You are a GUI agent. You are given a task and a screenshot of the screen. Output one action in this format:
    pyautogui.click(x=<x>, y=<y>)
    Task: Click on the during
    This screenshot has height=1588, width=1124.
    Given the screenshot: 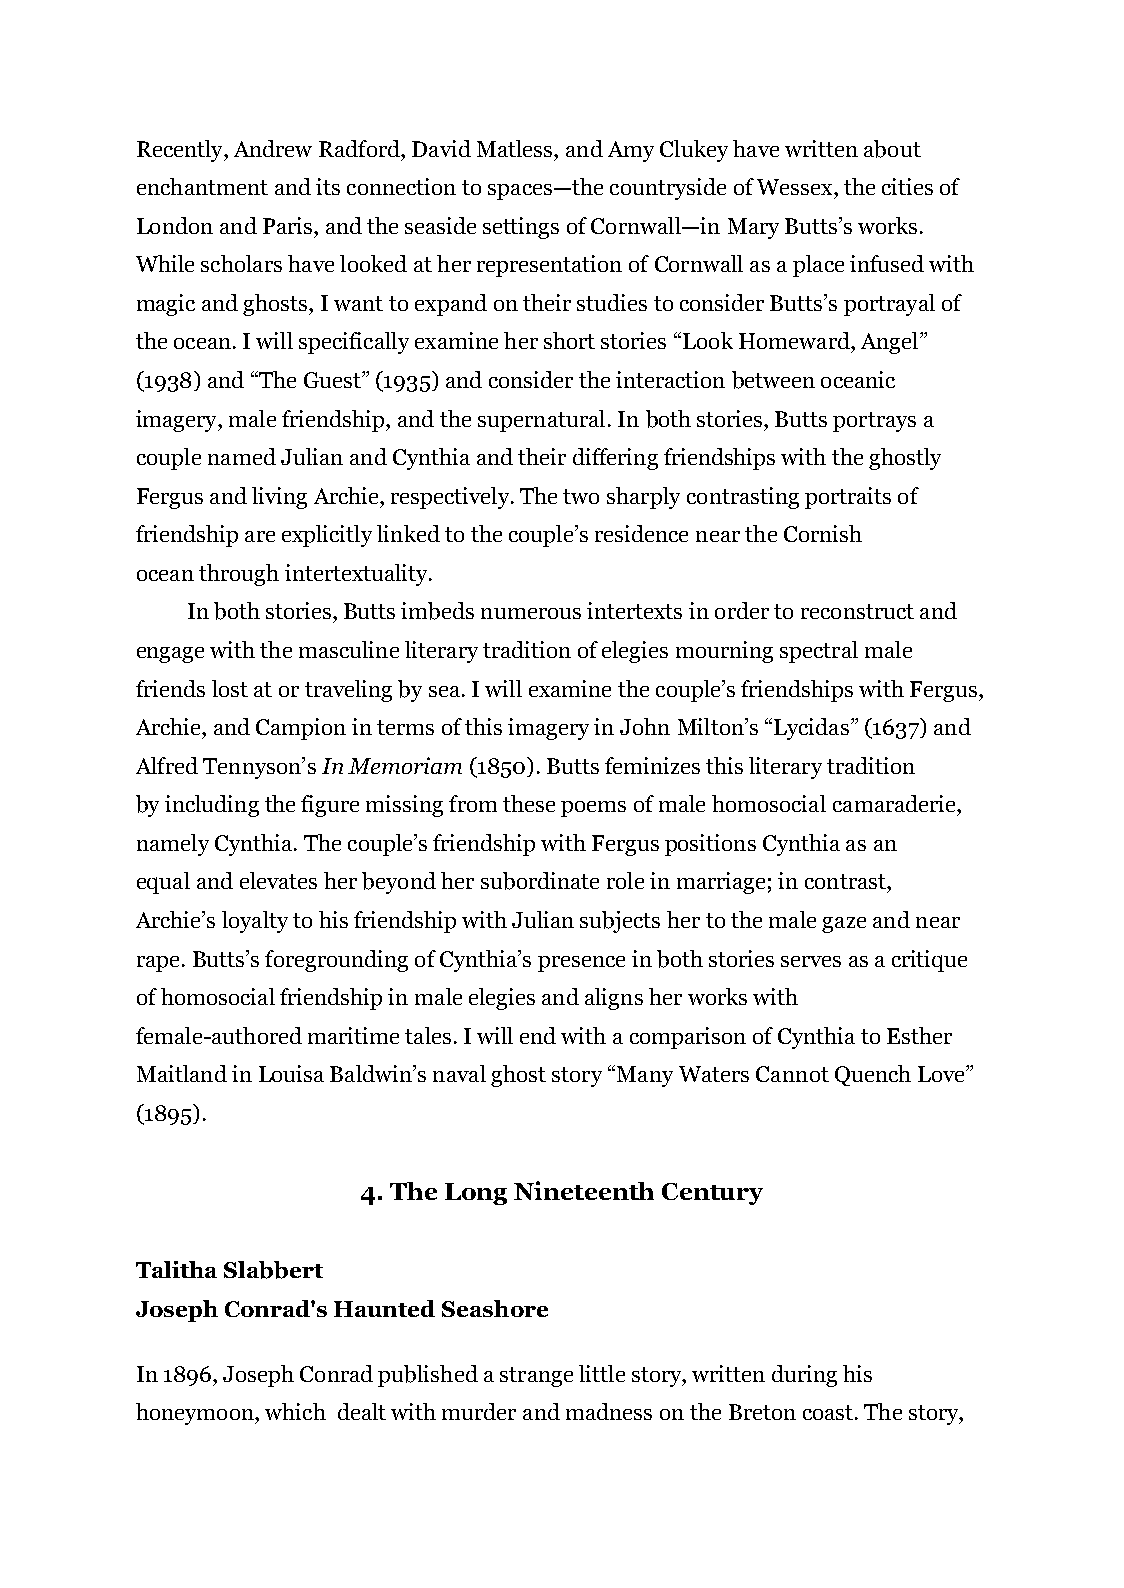 What is the action you would take?
    pyautogui.click(x=804, y=1376)
